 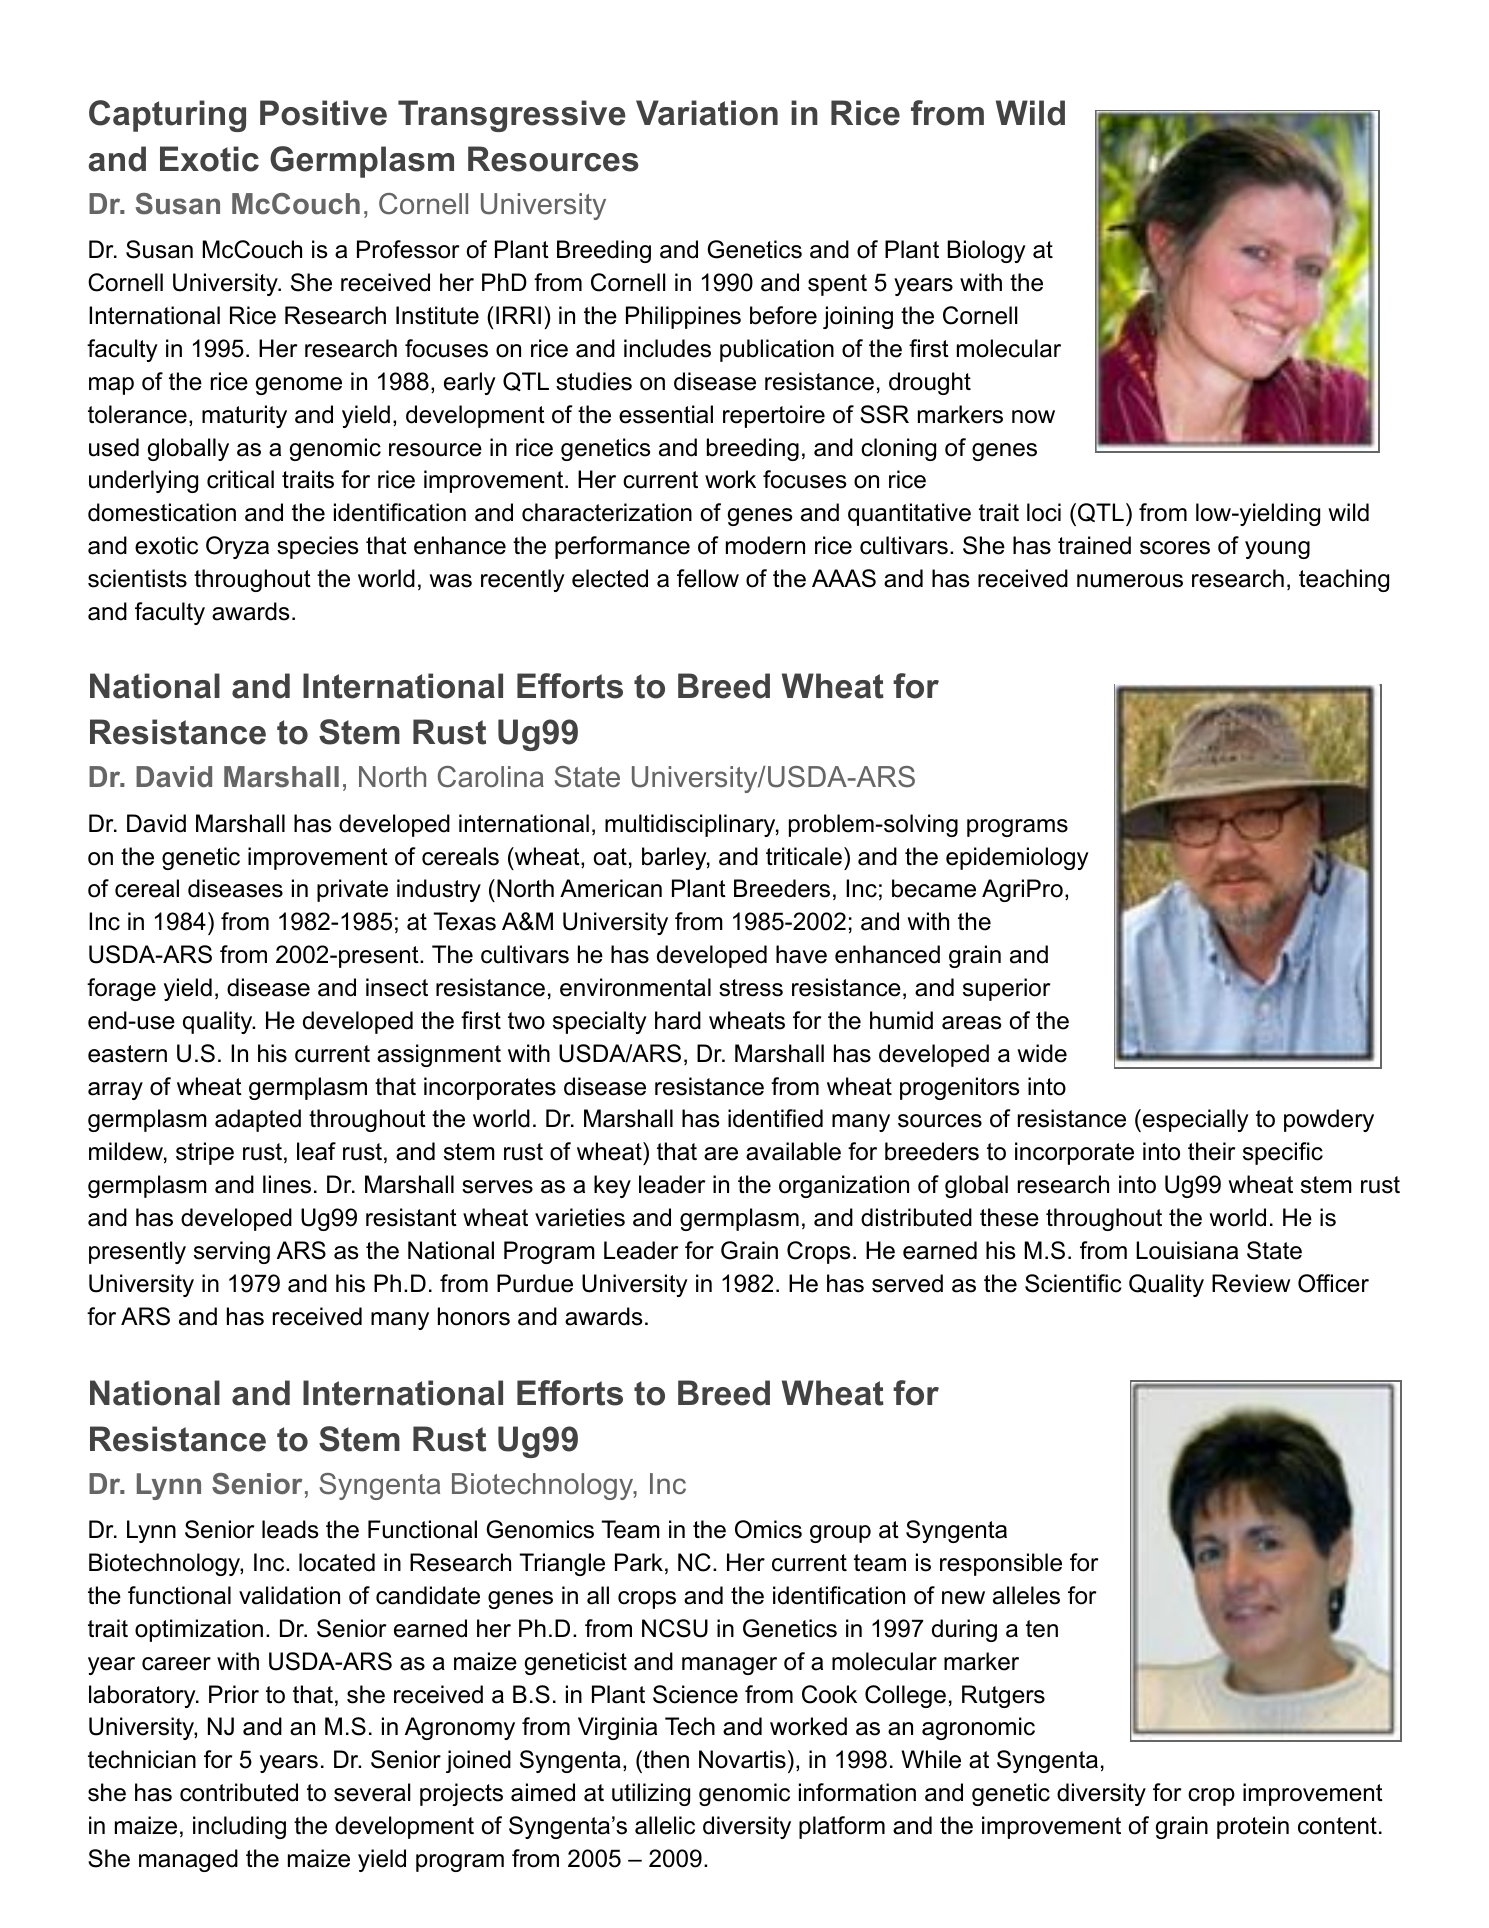 What do you see at coordinates (121, 989) in the page?
I see `forage` at bounding box center [121, 989].
